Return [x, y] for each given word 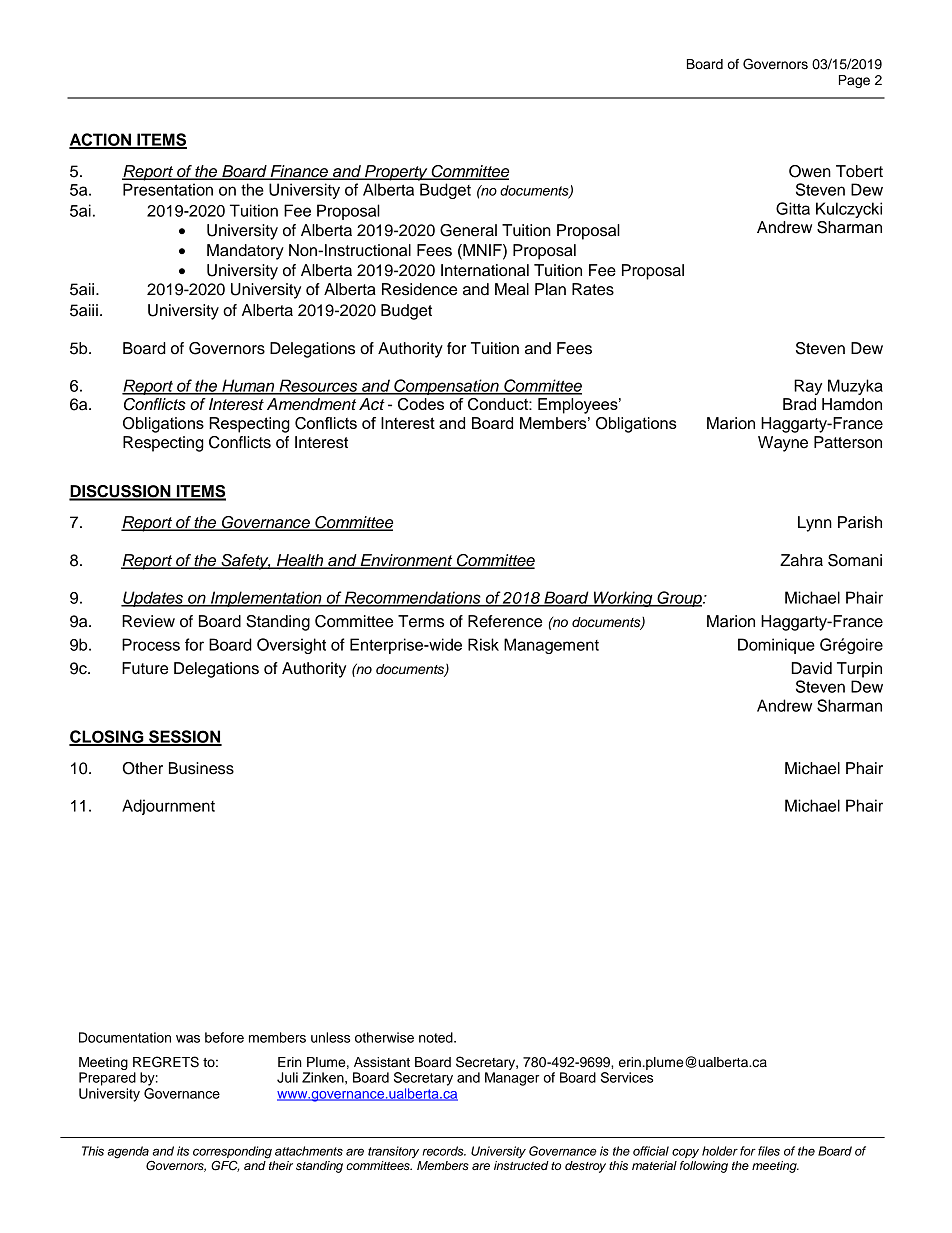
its [183, 1151]
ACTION [101, 140]
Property [396, 173]
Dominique [776, 646]
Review [148, 621]
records [444, 1151]
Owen [810, 171]
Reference [505, 621]
